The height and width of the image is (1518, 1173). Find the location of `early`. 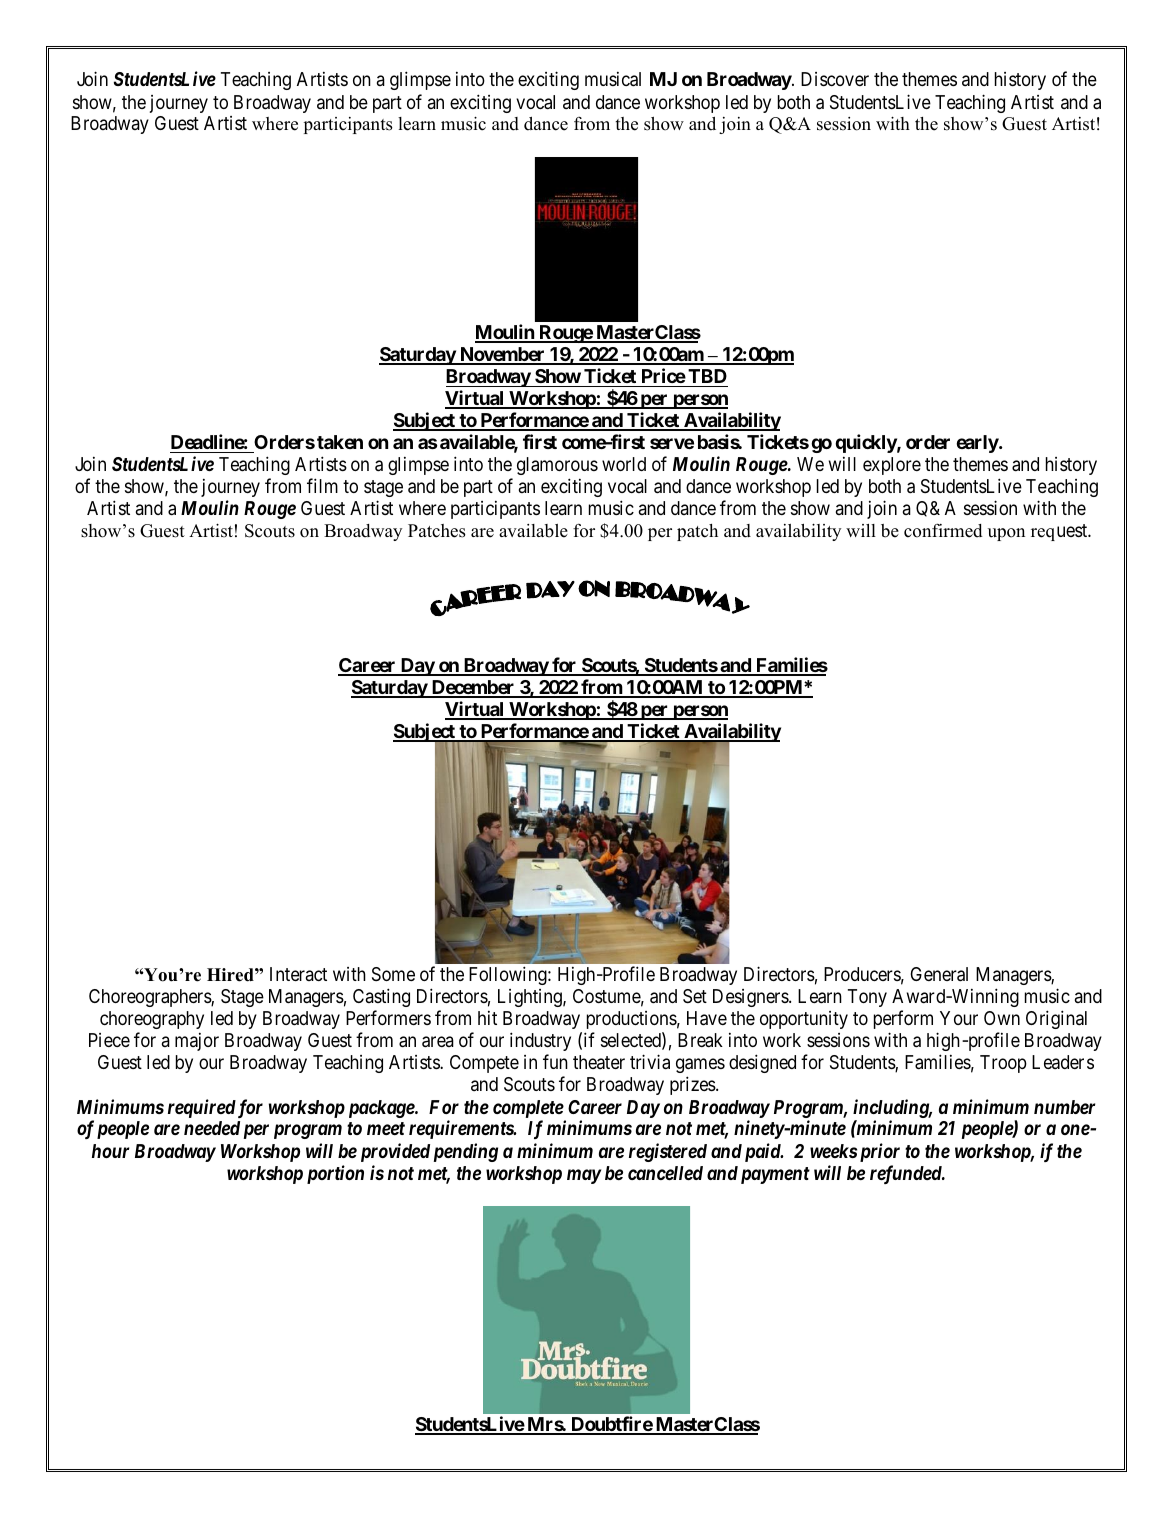

early is located at coordinates (978, 444).
